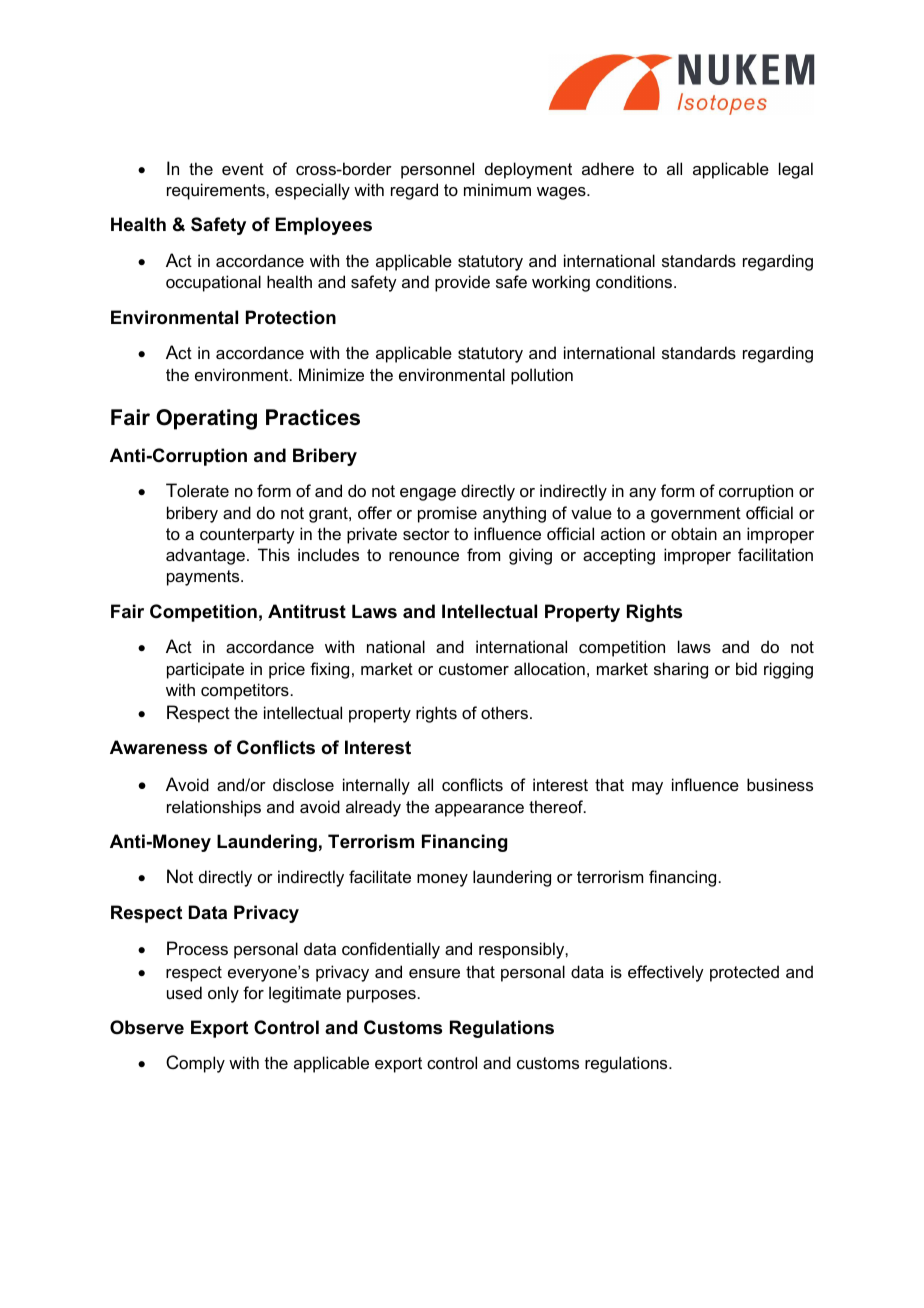 The height and width of the screenshot is (1308, 924). What do you see at coordinates (504, 712) in the screenshot?
I see `others` at bounding box center [504, 712].
